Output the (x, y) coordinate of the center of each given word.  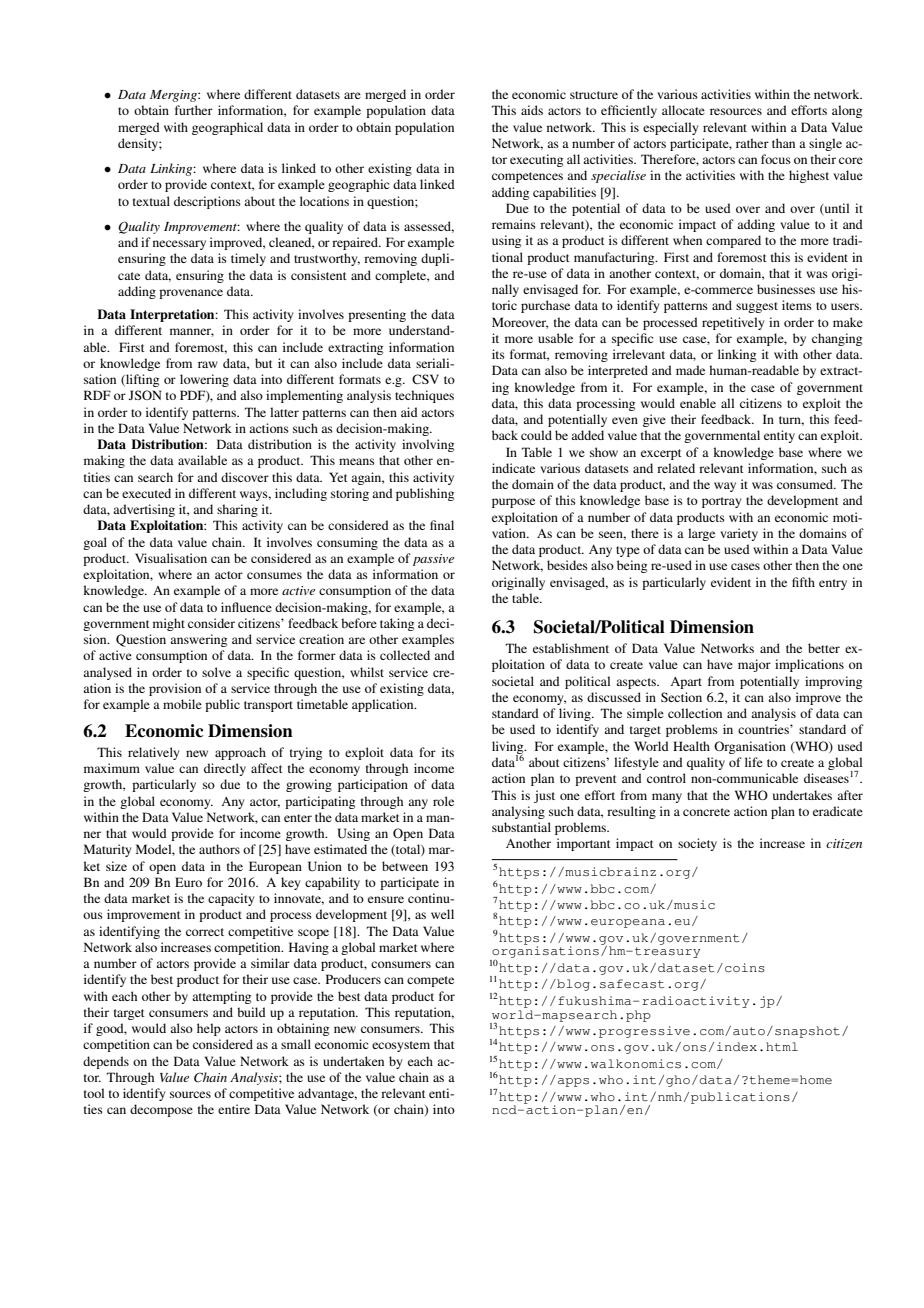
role (443, 801)
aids (532, 110)
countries (764, 729)
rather (752, 143)
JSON (145, 395)
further (194, 110)
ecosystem (401, 1046)
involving (428, 445)
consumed (806, 484)
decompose (161, 1110)
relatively (153, 753)
